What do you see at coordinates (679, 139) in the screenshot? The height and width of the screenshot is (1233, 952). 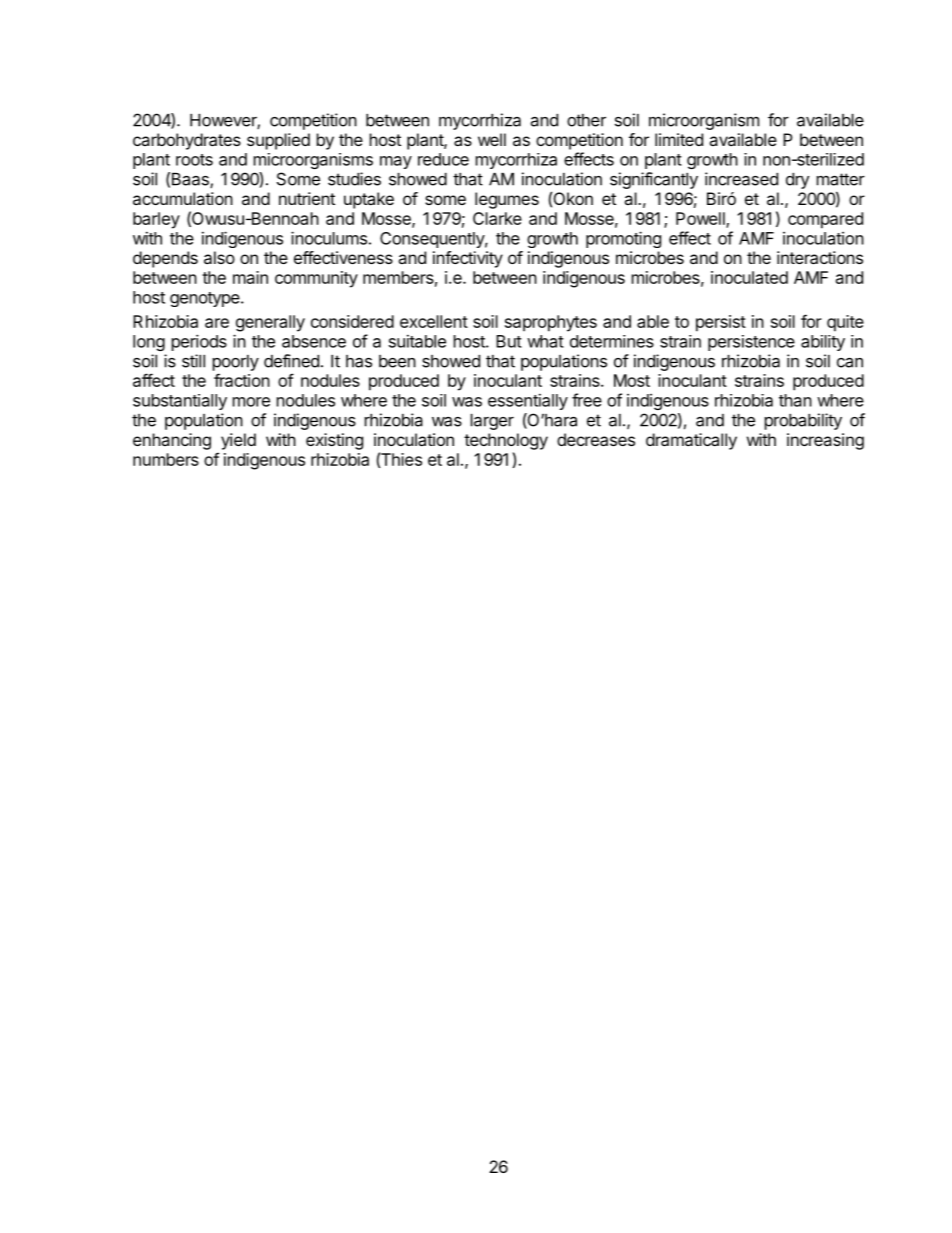 I see `limited` at bounding box center [679, 139].
